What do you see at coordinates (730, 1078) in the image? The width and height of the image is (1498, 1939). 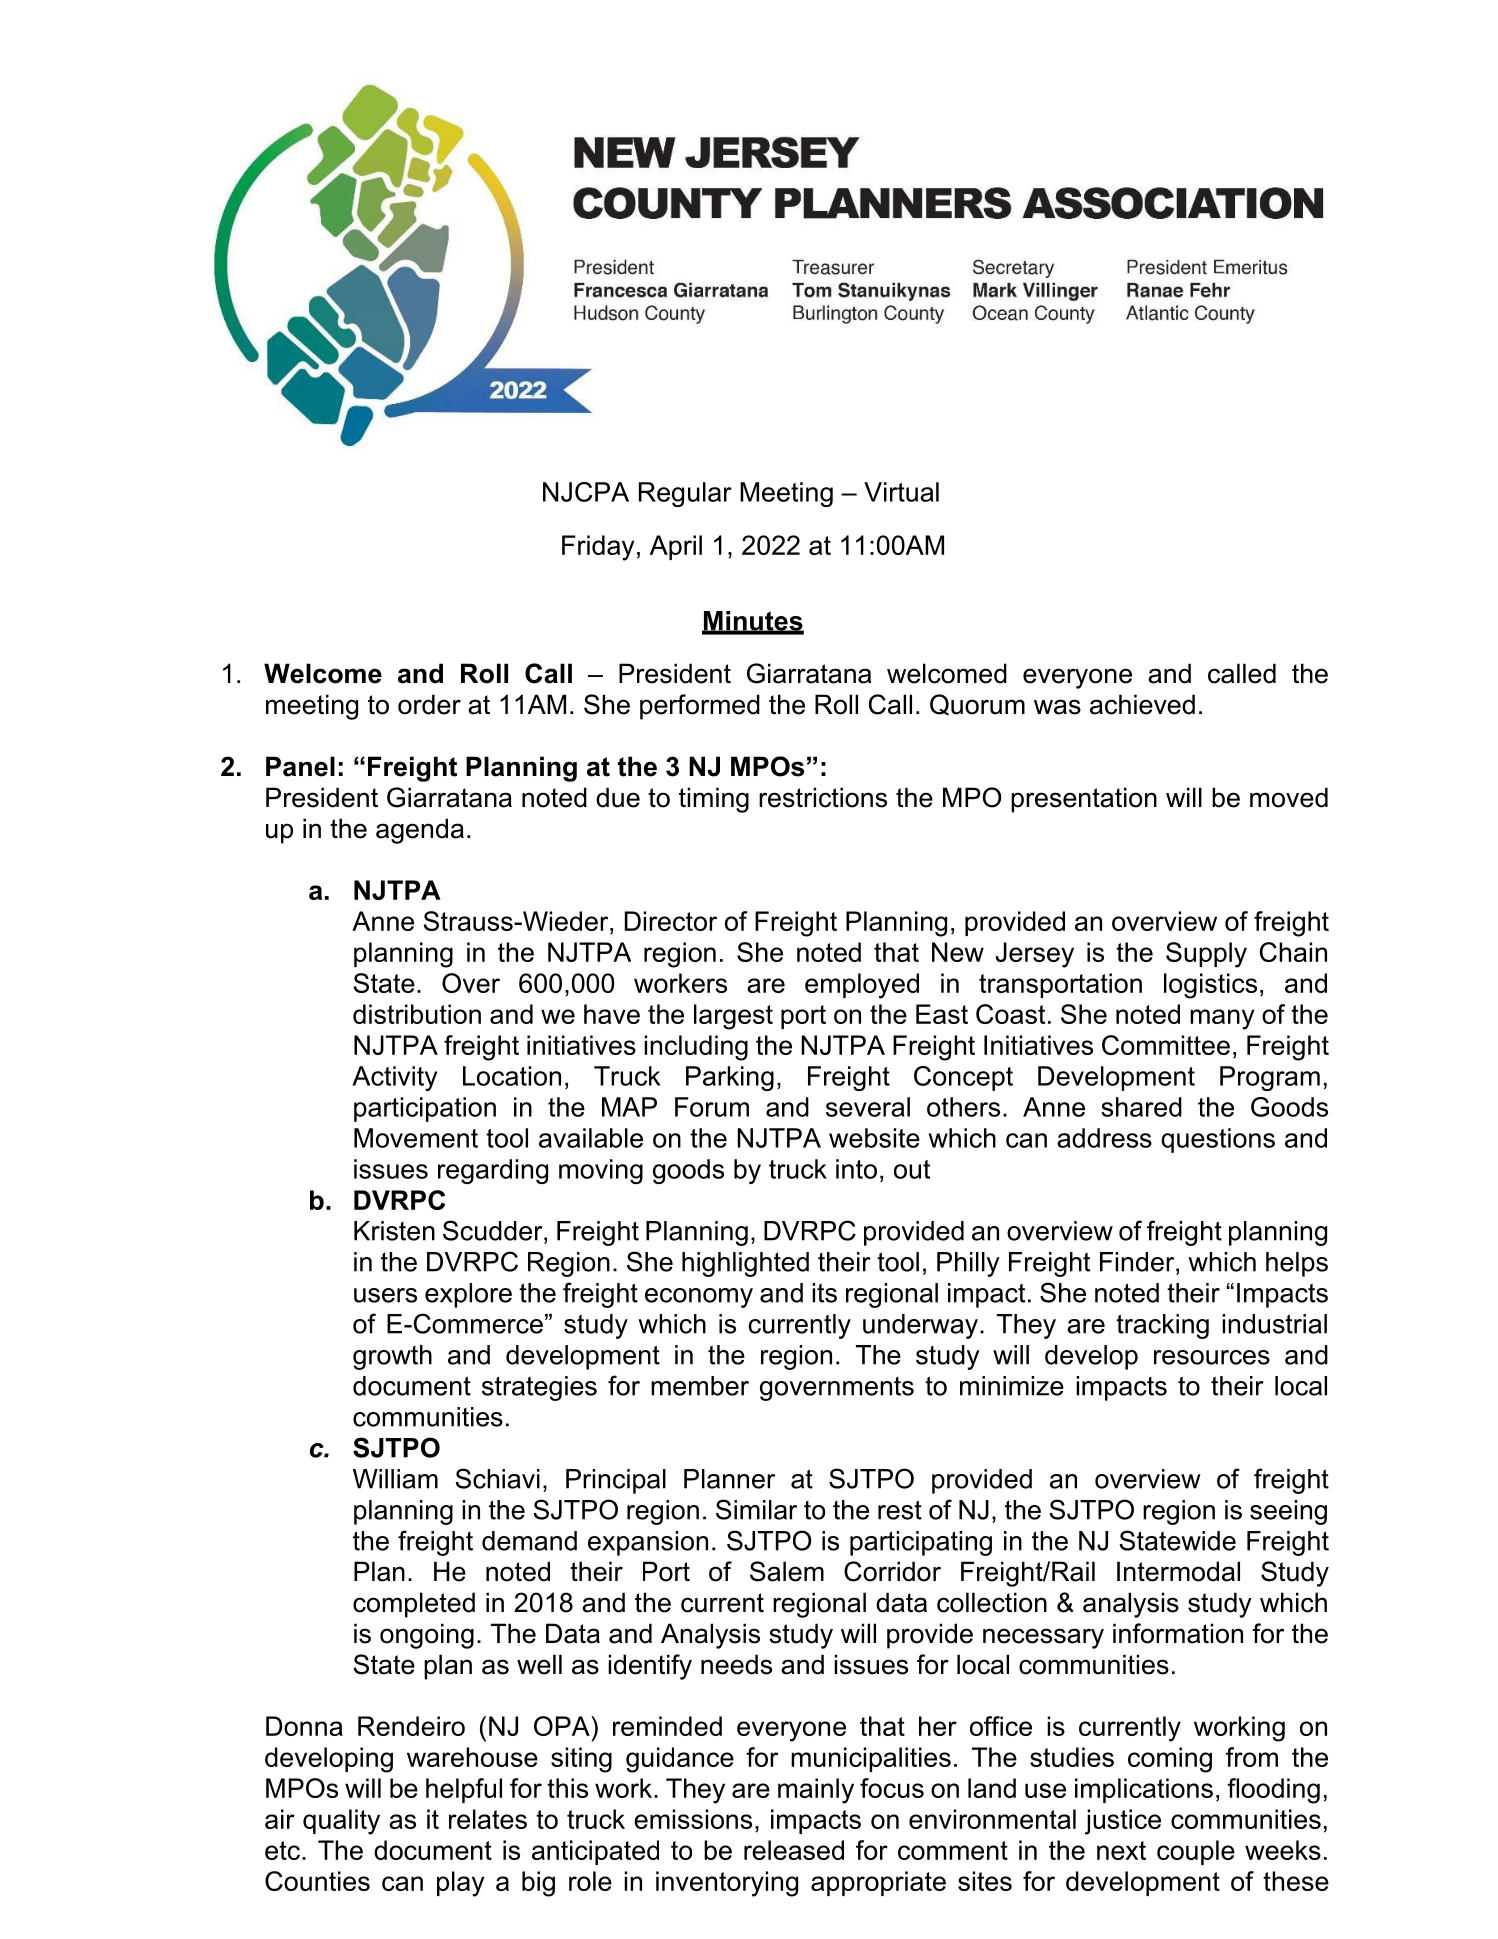 I see `Parking` at bounding box center [730, 1078].
